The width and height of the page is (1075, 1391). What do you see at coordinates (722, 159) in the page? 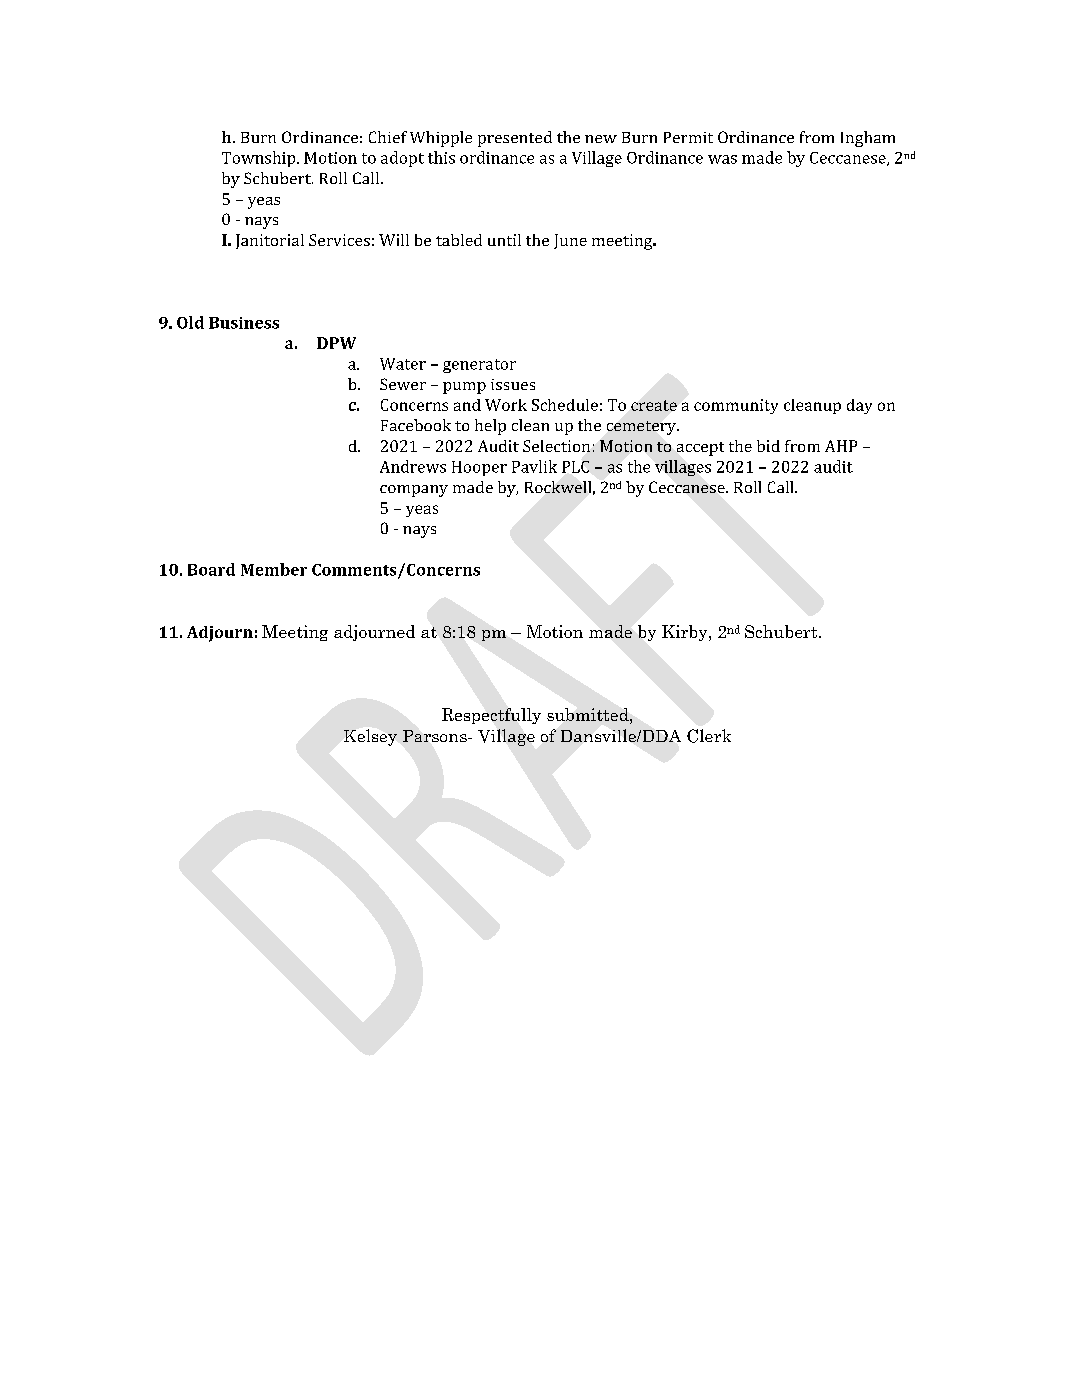
I see `was` at bounding box center [722, 159].
